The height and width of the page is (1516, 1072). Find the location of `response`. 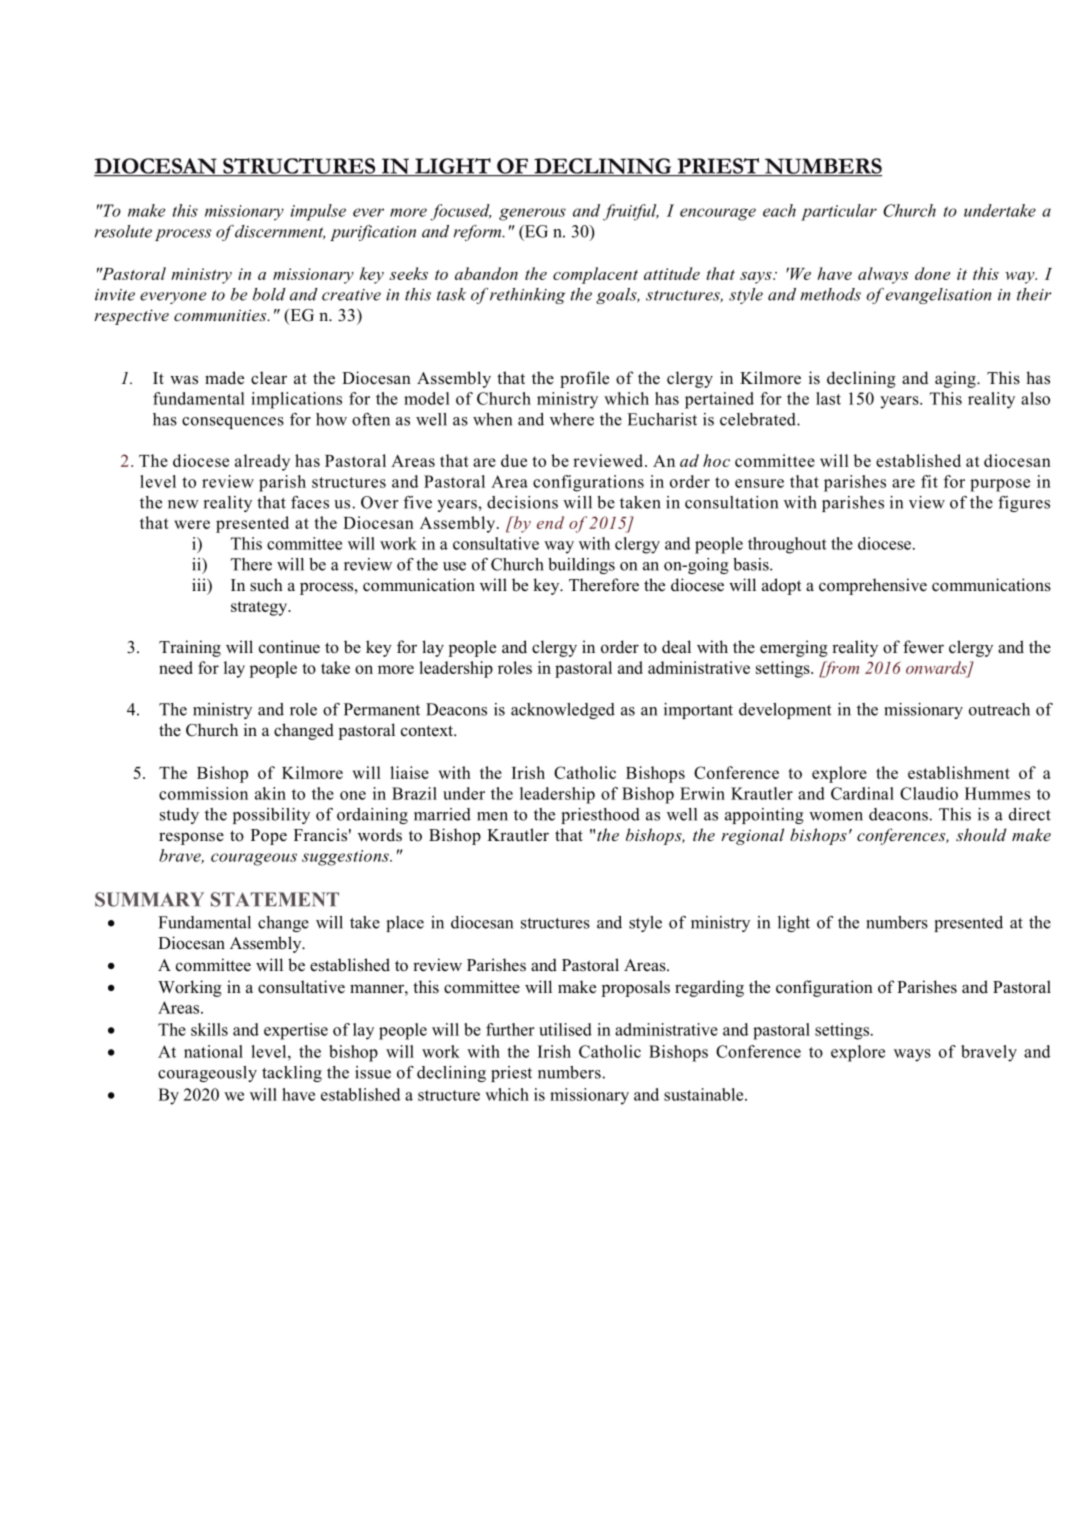

response is located at coordinates (191, 838).
